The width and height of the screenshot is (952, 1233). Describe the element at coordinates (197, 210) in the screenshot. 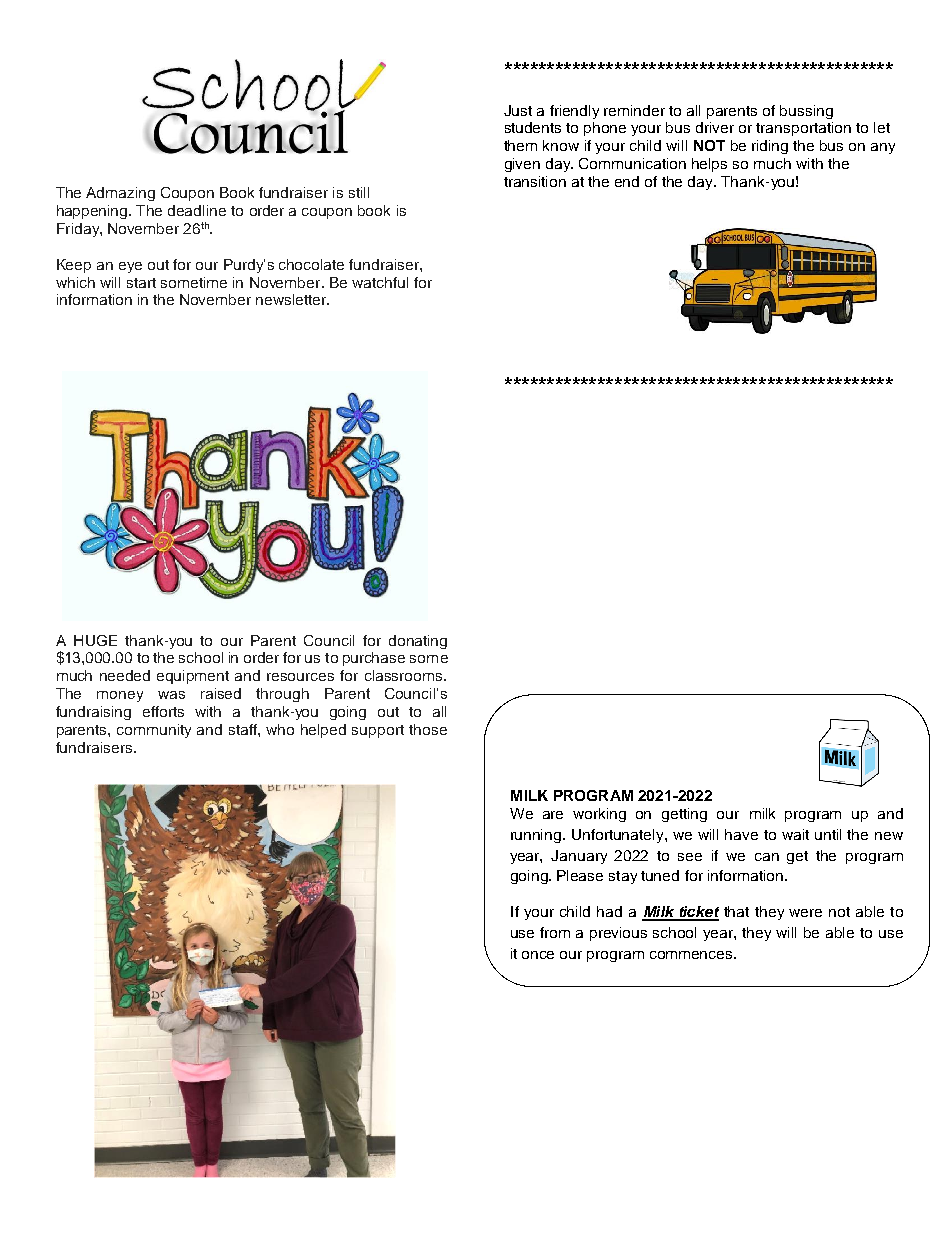

I see `deadline` at that location.
